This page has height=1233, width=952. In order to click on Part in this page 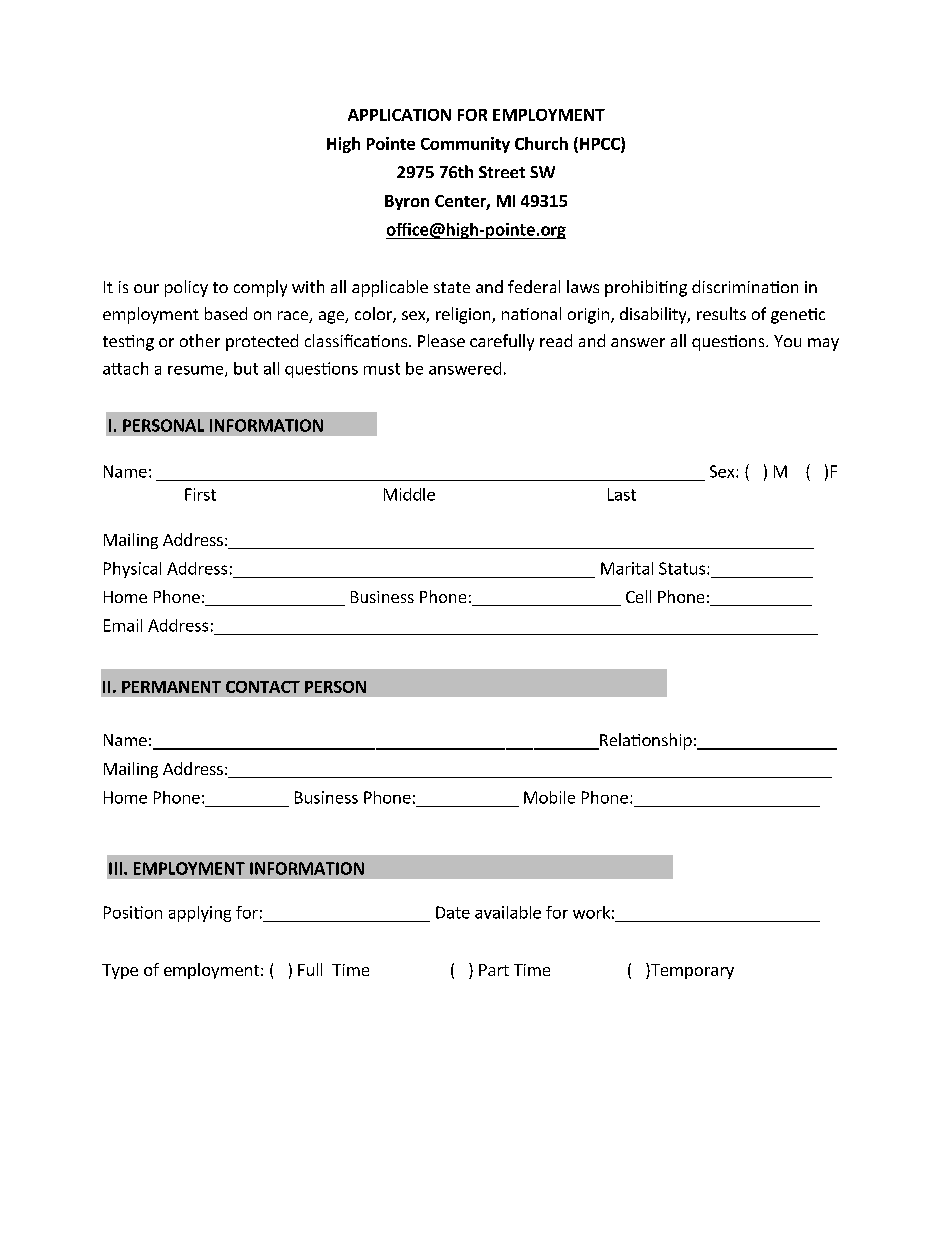, I will do `click(494, 970)`.
